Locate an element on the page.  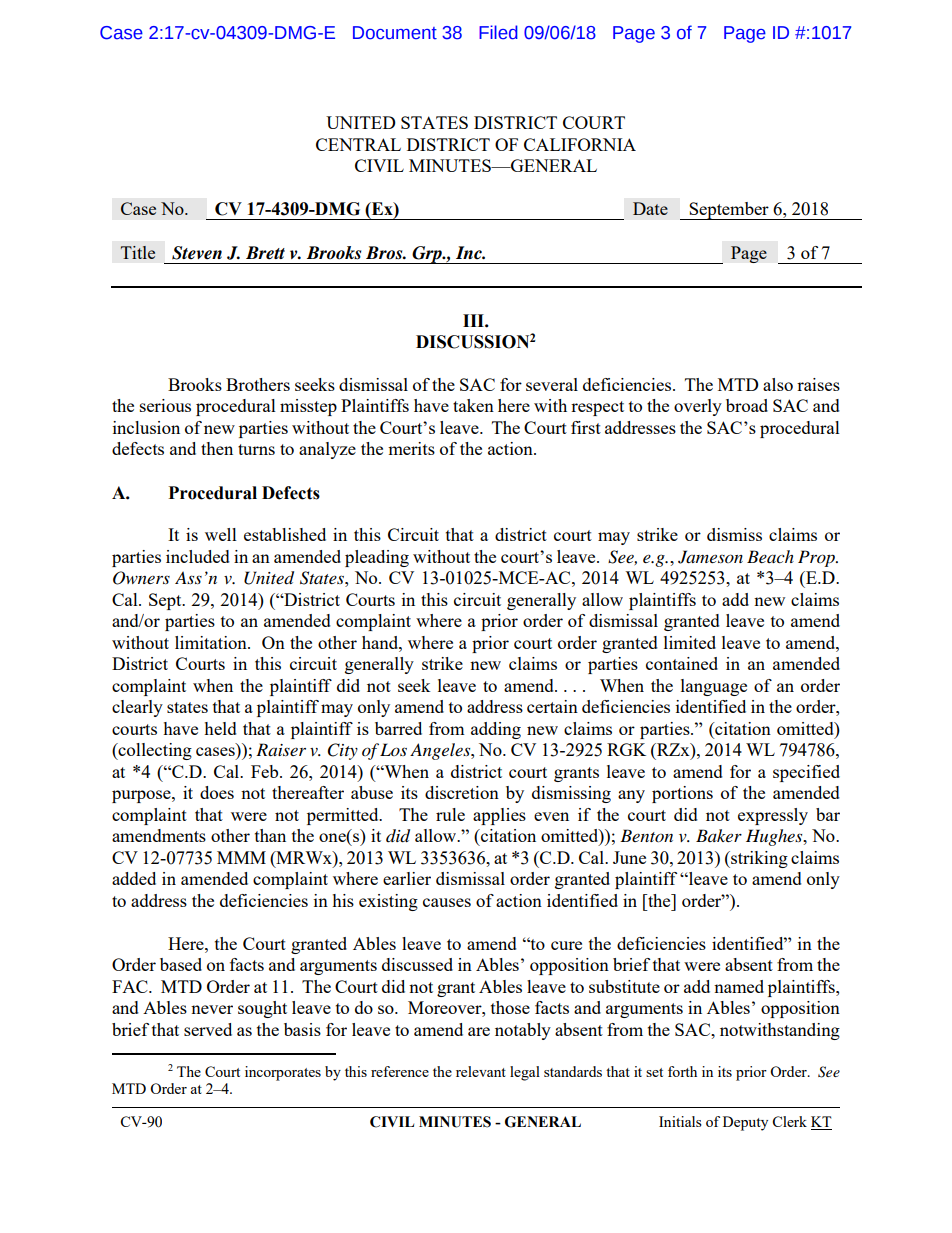
Filed is located at coordinates (498, 32).
